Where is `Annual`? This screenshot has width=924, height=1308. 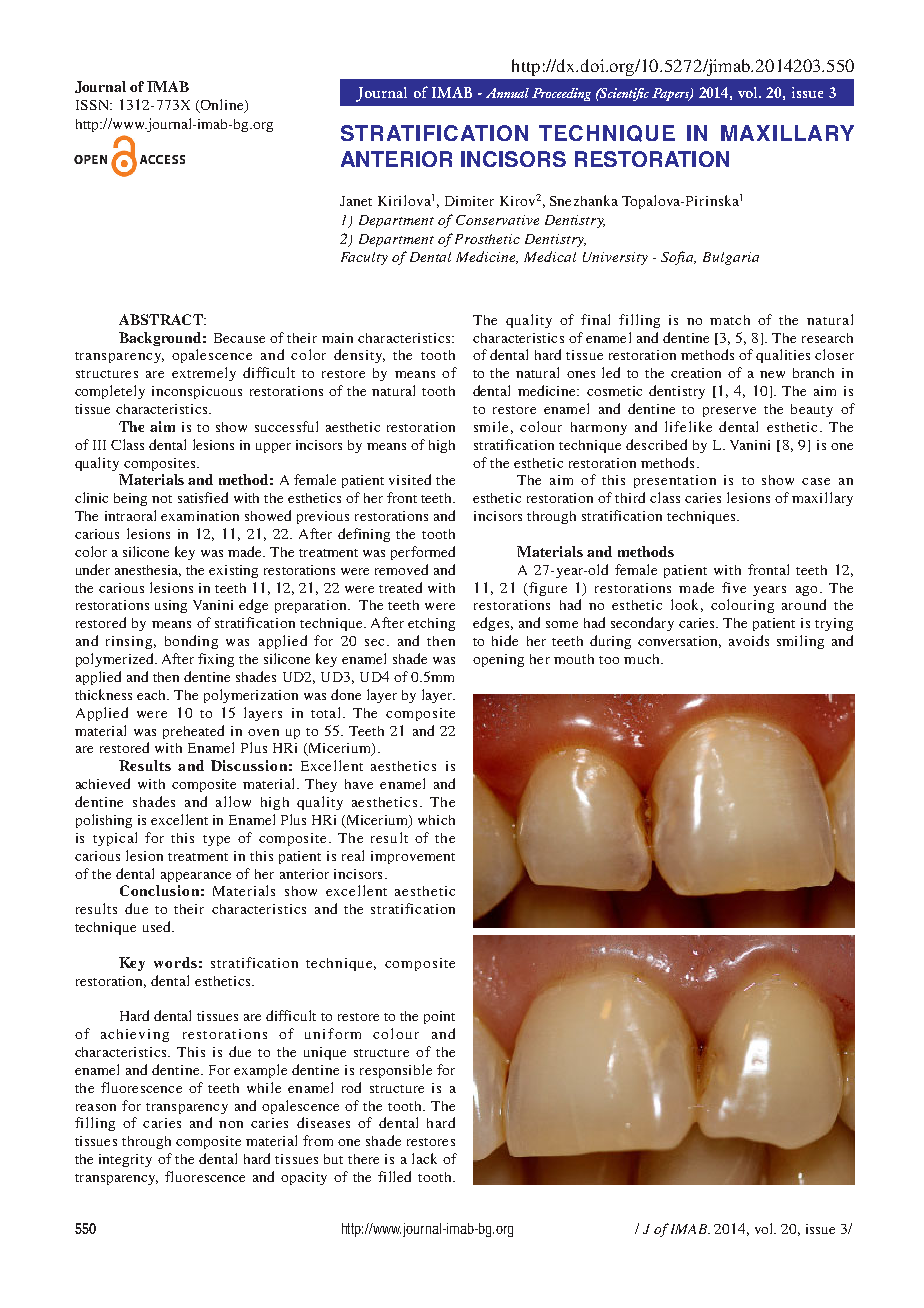
Annual is located at coordinates (507, 93).
